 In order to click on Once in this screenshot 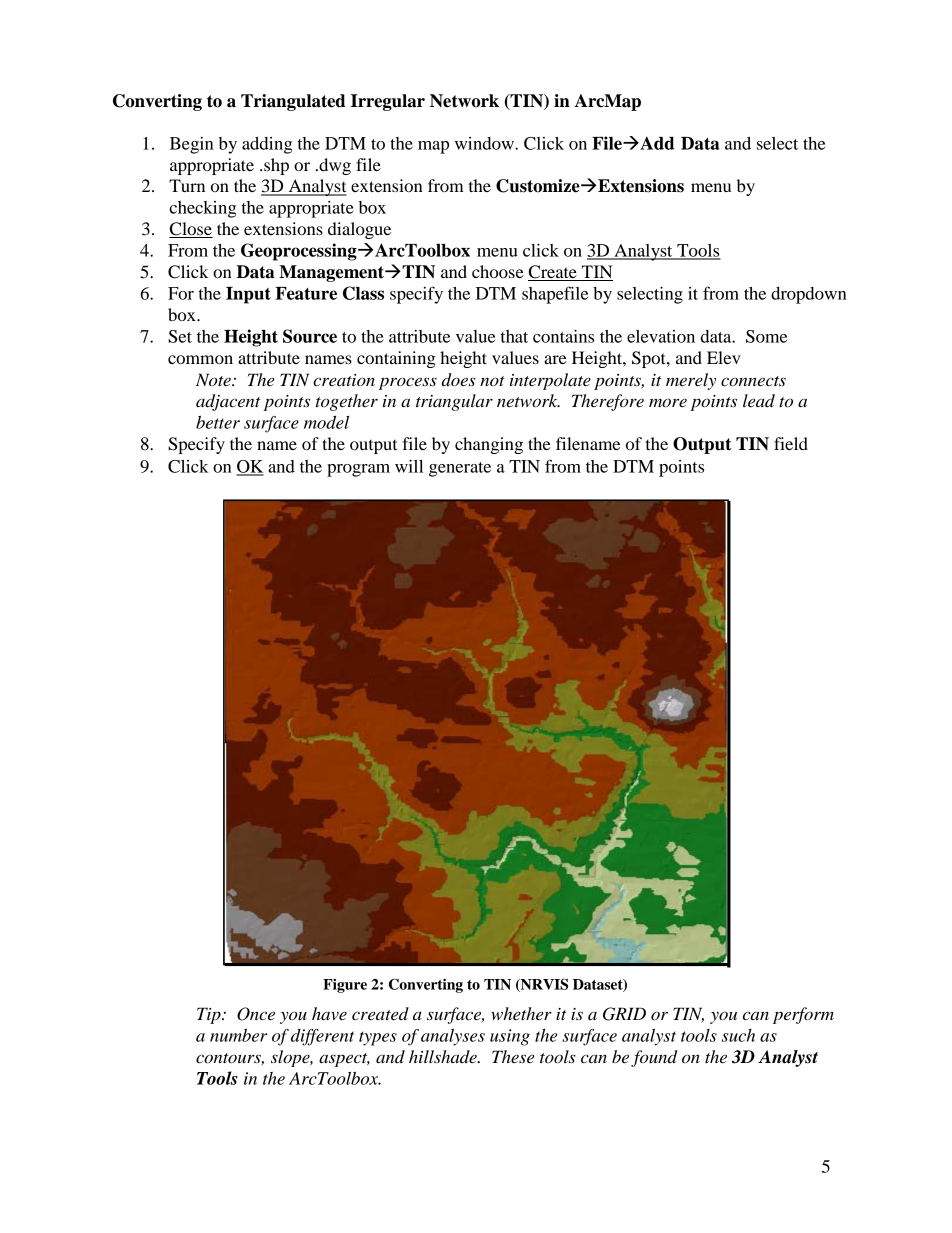, I will do `click(256, 1014)`.
